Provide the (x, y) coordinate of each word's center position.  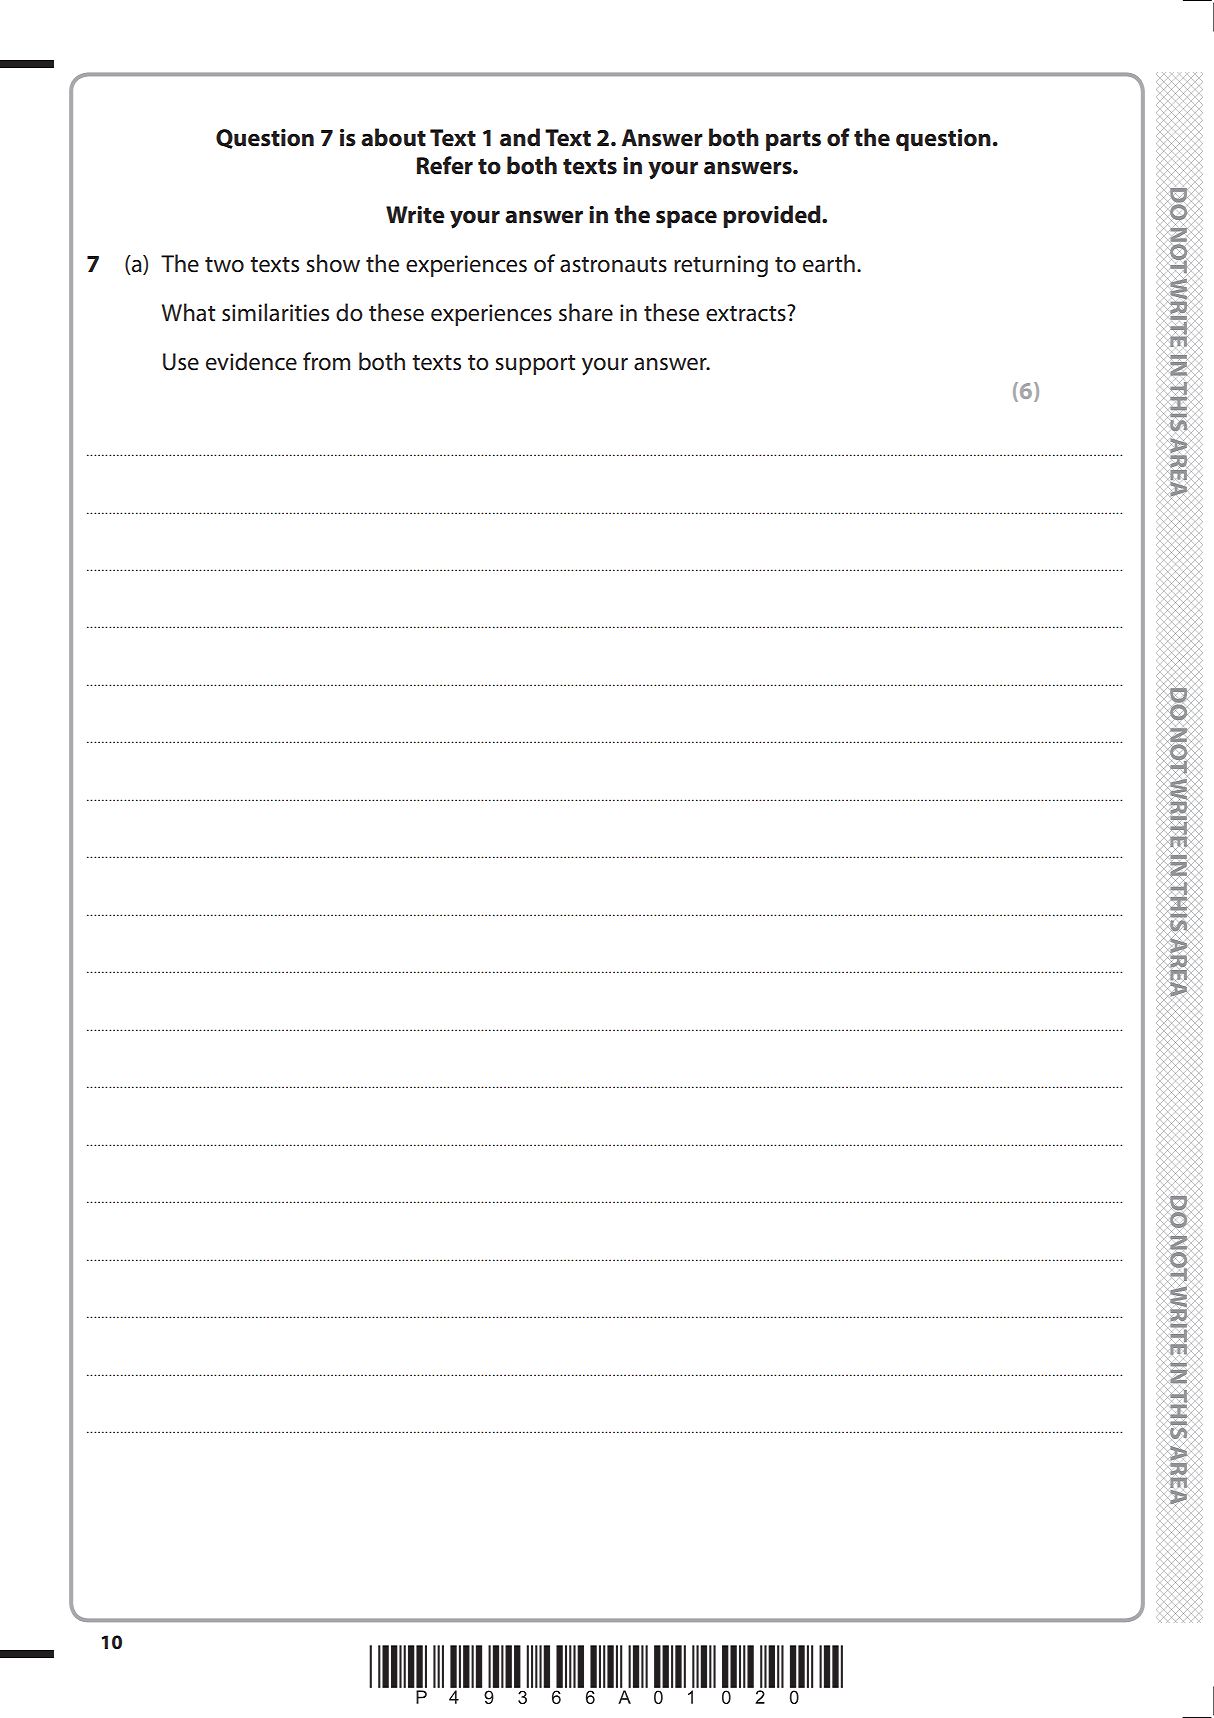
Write (415, 215)
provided (773, 216)
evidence (251, 361)
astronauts (613, 265)
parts (793, 140)
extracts (747, 313)
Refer (445, 165)
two (224, 265)
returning (721, 266)
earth (829, 263)
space (686, 219)
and (520, 137)
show (333, 263)
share (586, 312)
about (393, 137)
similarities (275, 312)
